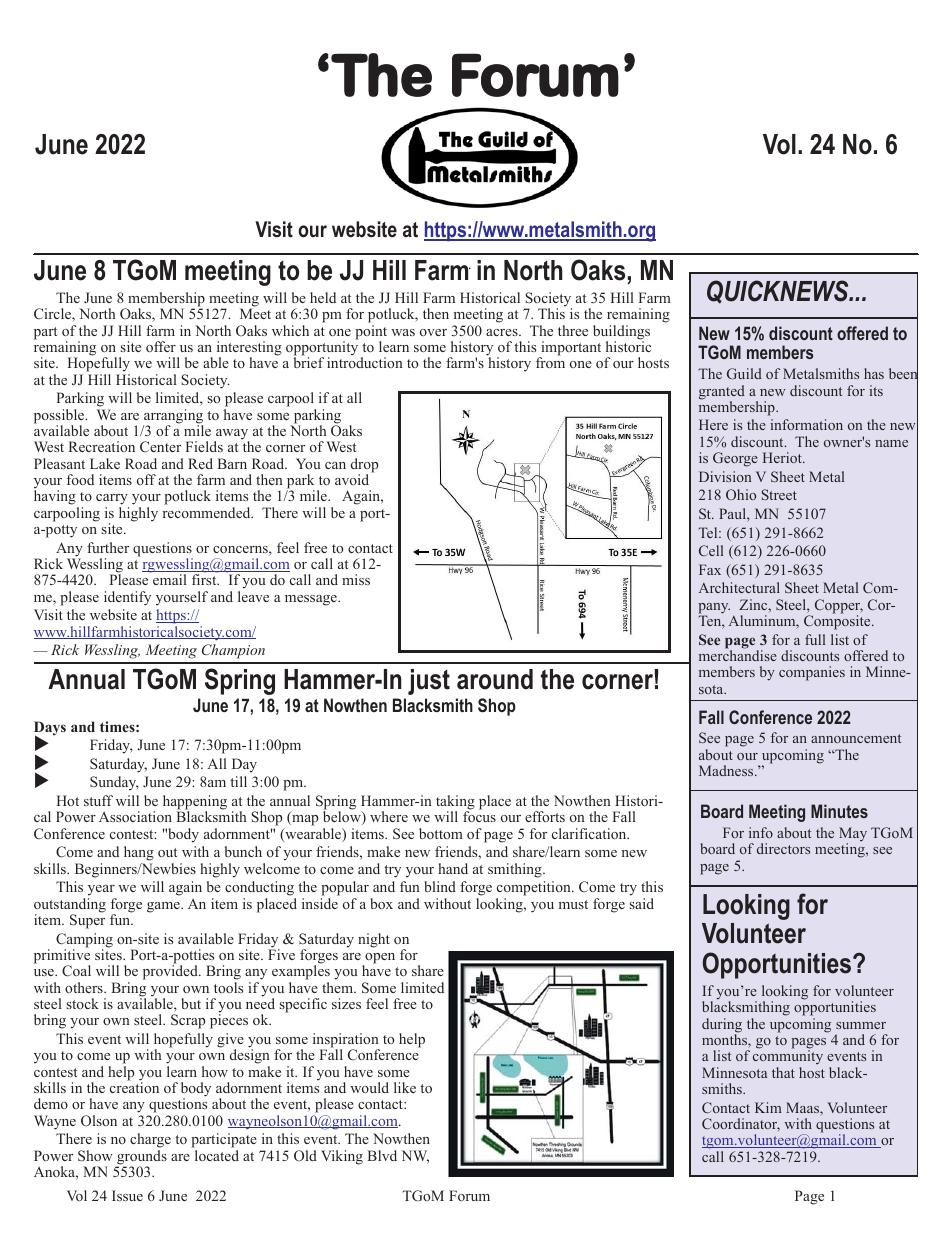 This document has width=952, height=1233. Describe the element at coordinates (433, 332) in the document. I see `over` at that location.
